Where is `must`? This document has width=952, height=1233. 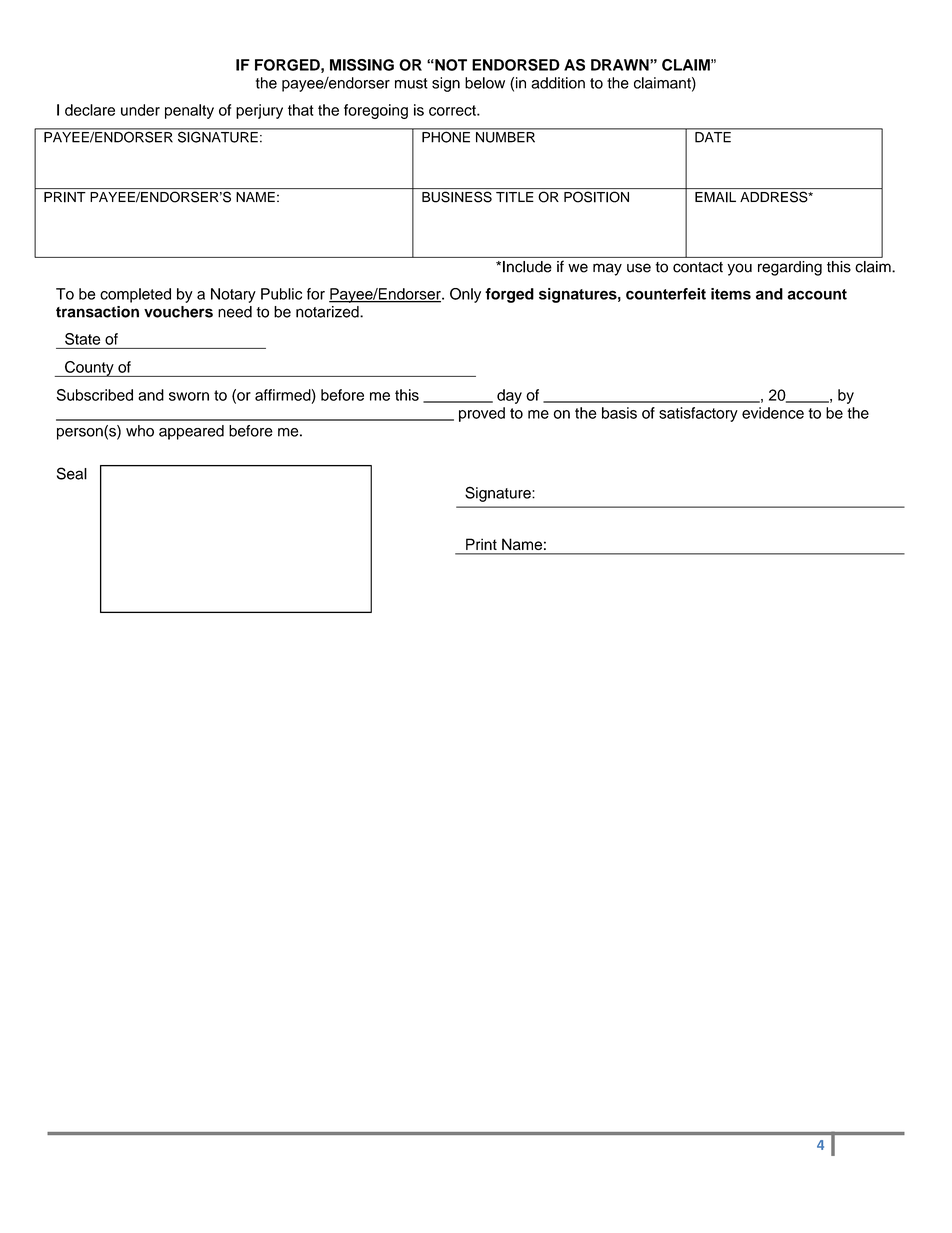 must is located at coordinates (411, 83).
